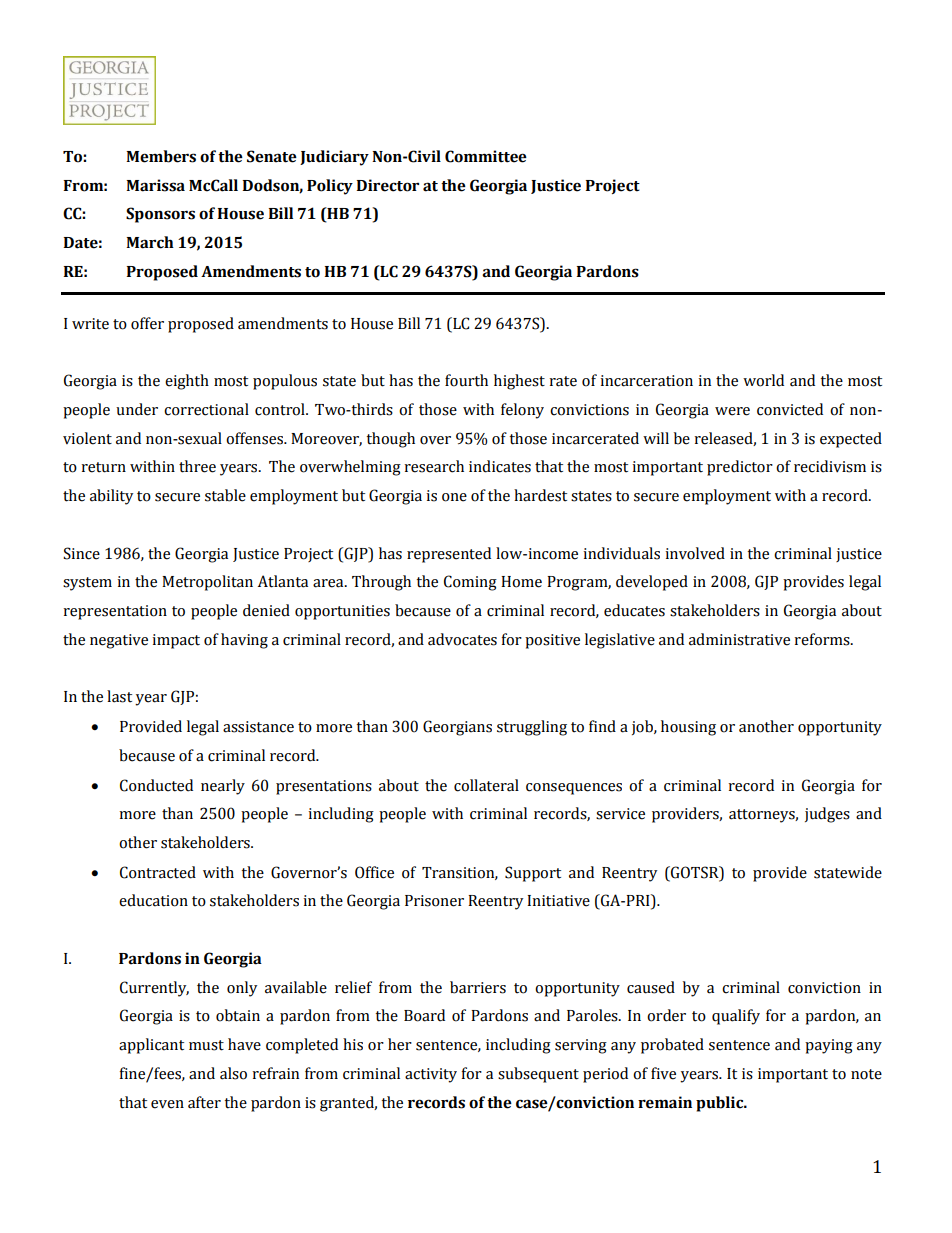 The width and height of the page is (952, 1233). I want to click on even, so click(167, 1104).
